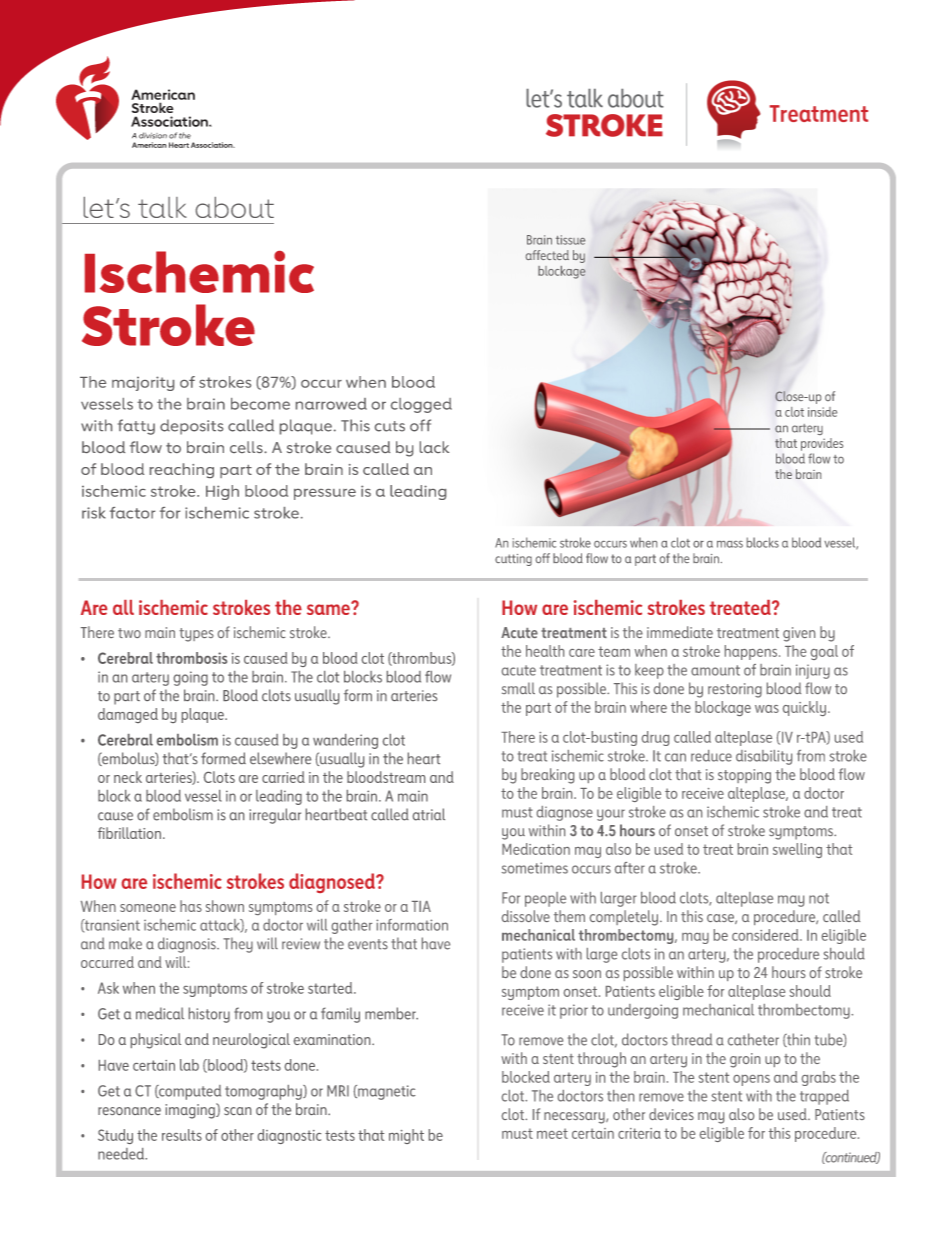 Image resolution: width=952 pixels, height=1233 pixels. Describe the element at coordinates (518, 688) in the screenshot. I see `small` at that location.
